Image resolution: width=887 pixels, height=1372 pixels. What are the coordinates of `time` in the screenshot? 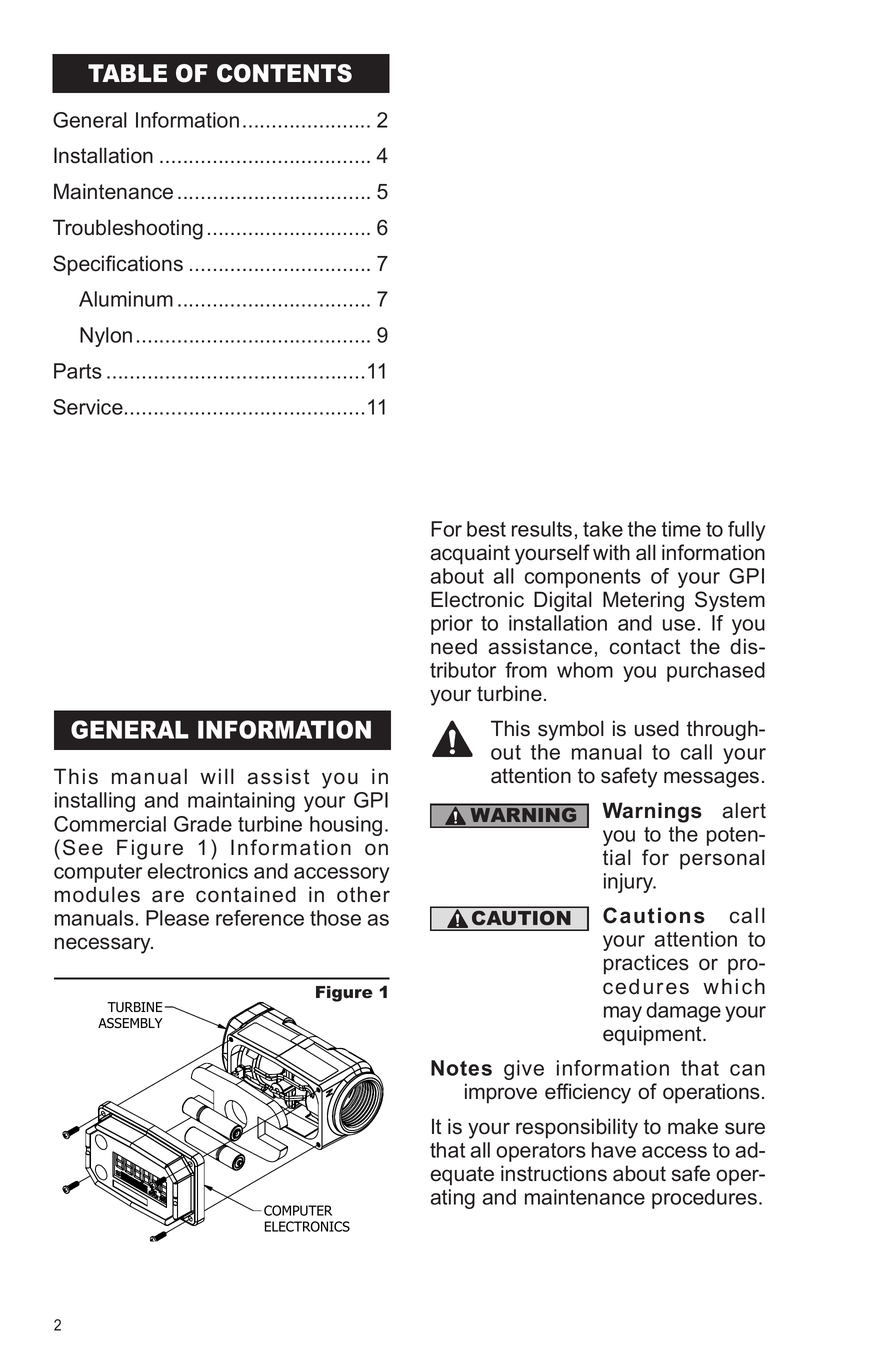 It's located at (681, 529).
